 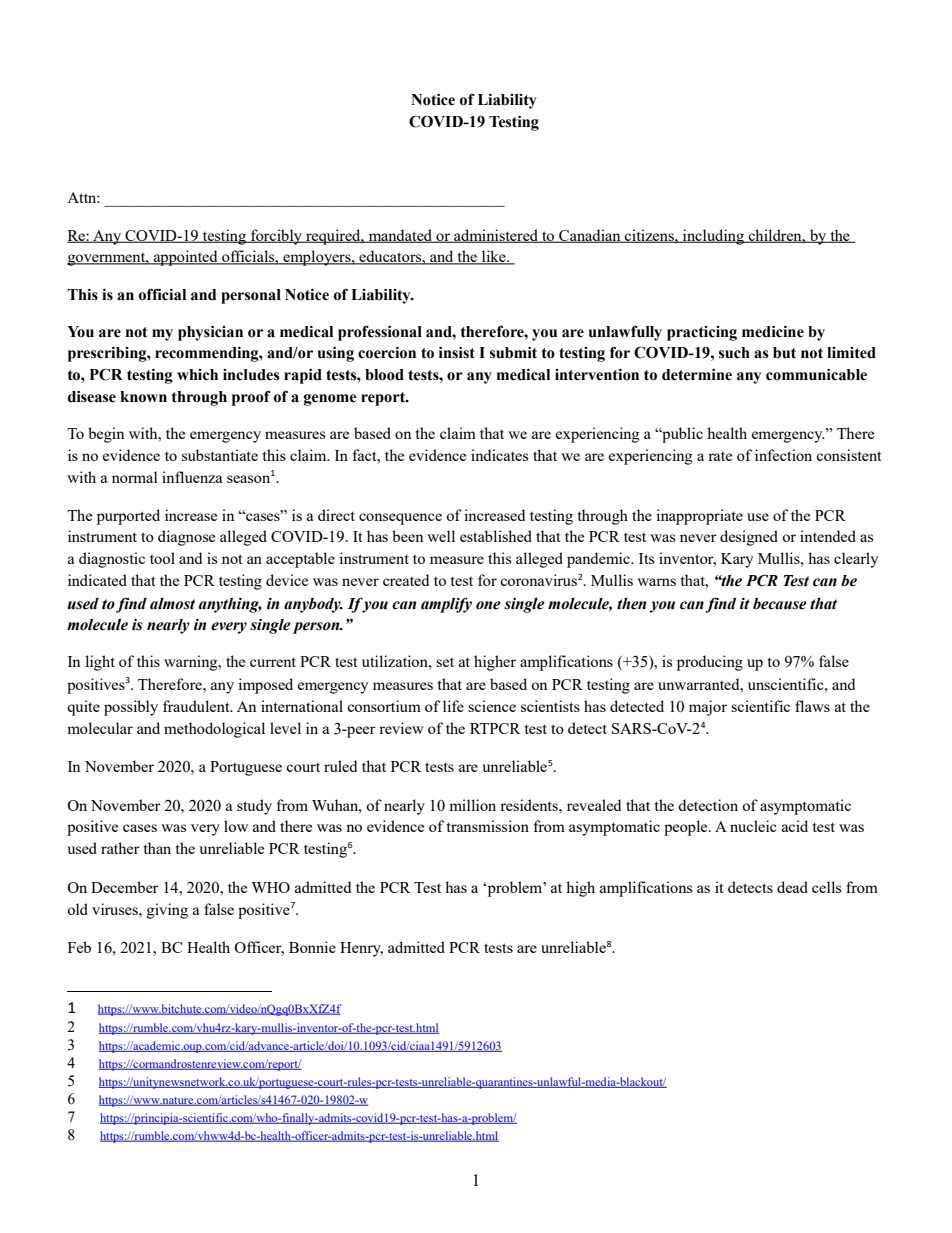 I want to click on because, so click(x=780, y=604).
